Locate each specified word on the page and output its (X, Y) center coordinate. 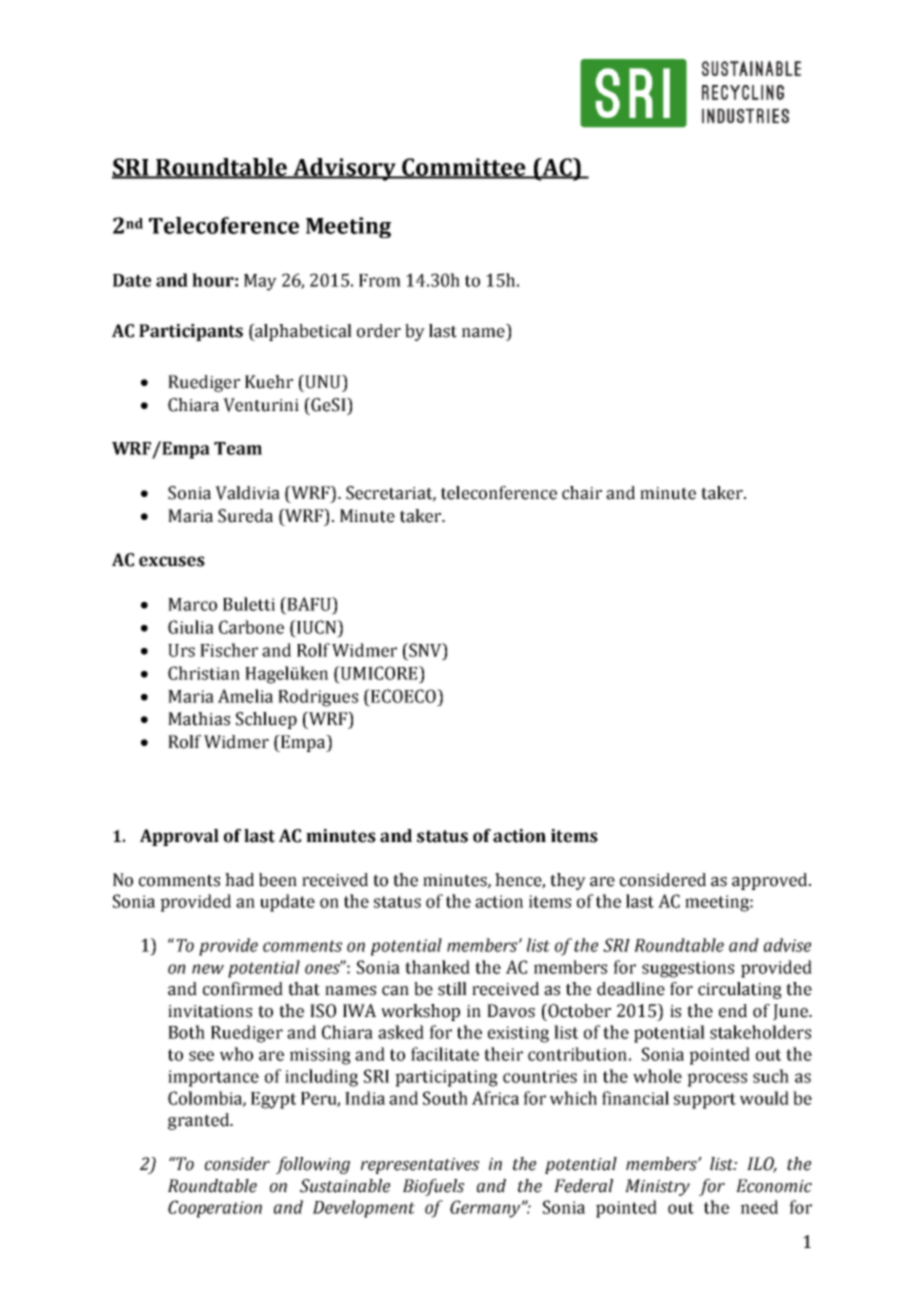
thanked (437, 967)
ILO (762, 1165)
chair (582, 493)
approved (771, 881)
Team (238, 448)
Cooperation (215, 1209)
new (208, 969)
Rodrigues (318, 698)
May (260, 282)
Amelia (245, 696)
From (380, 280)
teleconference (499, 493)
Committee (464, 168)
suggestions (688, 969)
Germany (486, 1209)
